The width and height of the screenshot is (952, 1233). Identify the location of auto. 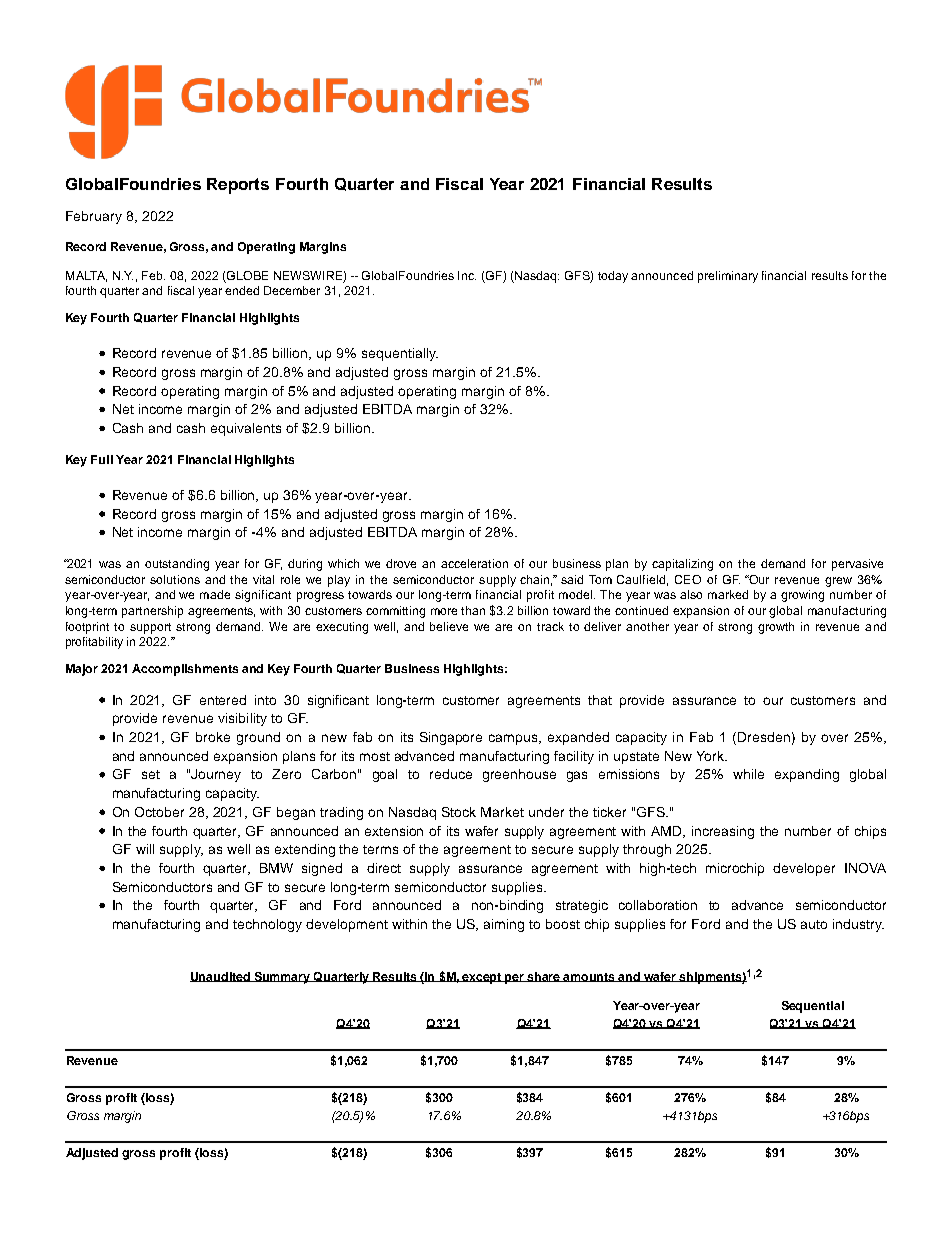
(814, 924).
